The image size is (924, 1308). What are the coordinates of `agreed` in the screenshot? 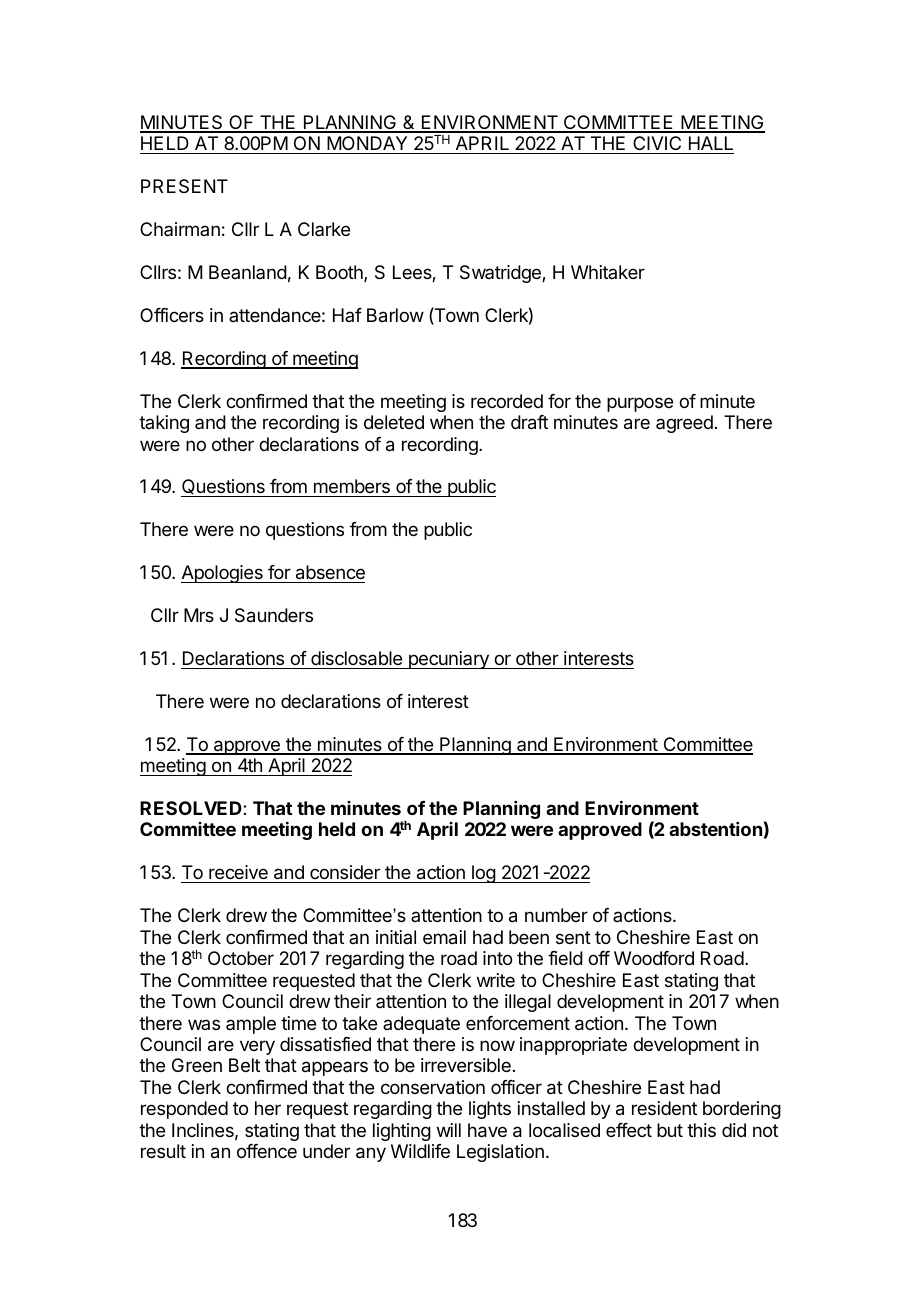 It's located at (684, 424).
